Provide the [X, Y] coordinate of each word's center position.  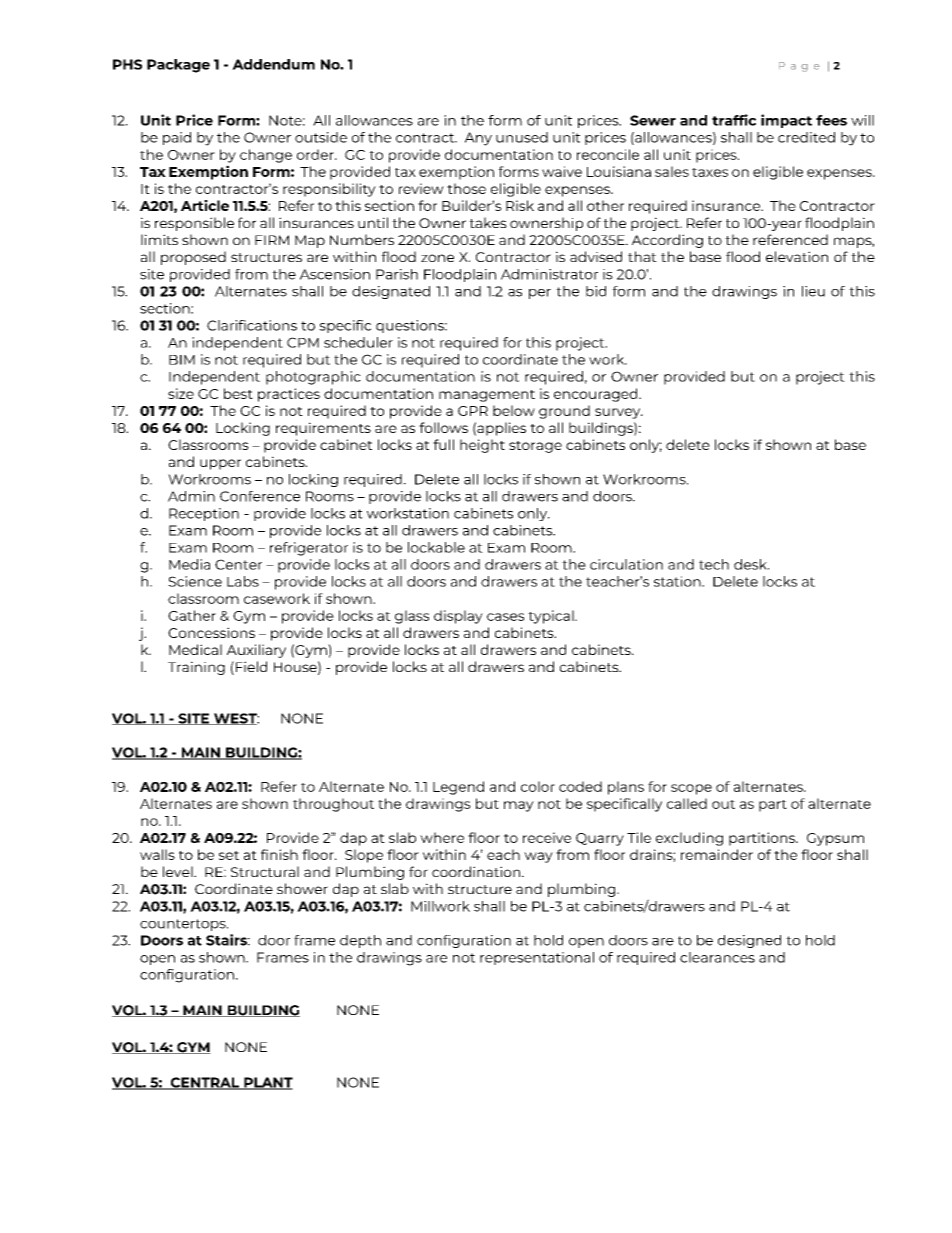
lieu [813, 291]
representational [537, 958]
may [519, 806]
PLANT [267, 1083]
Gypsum [835, 839]
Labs [243, 581]
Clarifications [252, 325]
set [229, 855]
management [487, 396]
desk [751, 564]
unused [522, 137]
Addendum [273, 64]
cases [505, 617]
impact [786, 121]
